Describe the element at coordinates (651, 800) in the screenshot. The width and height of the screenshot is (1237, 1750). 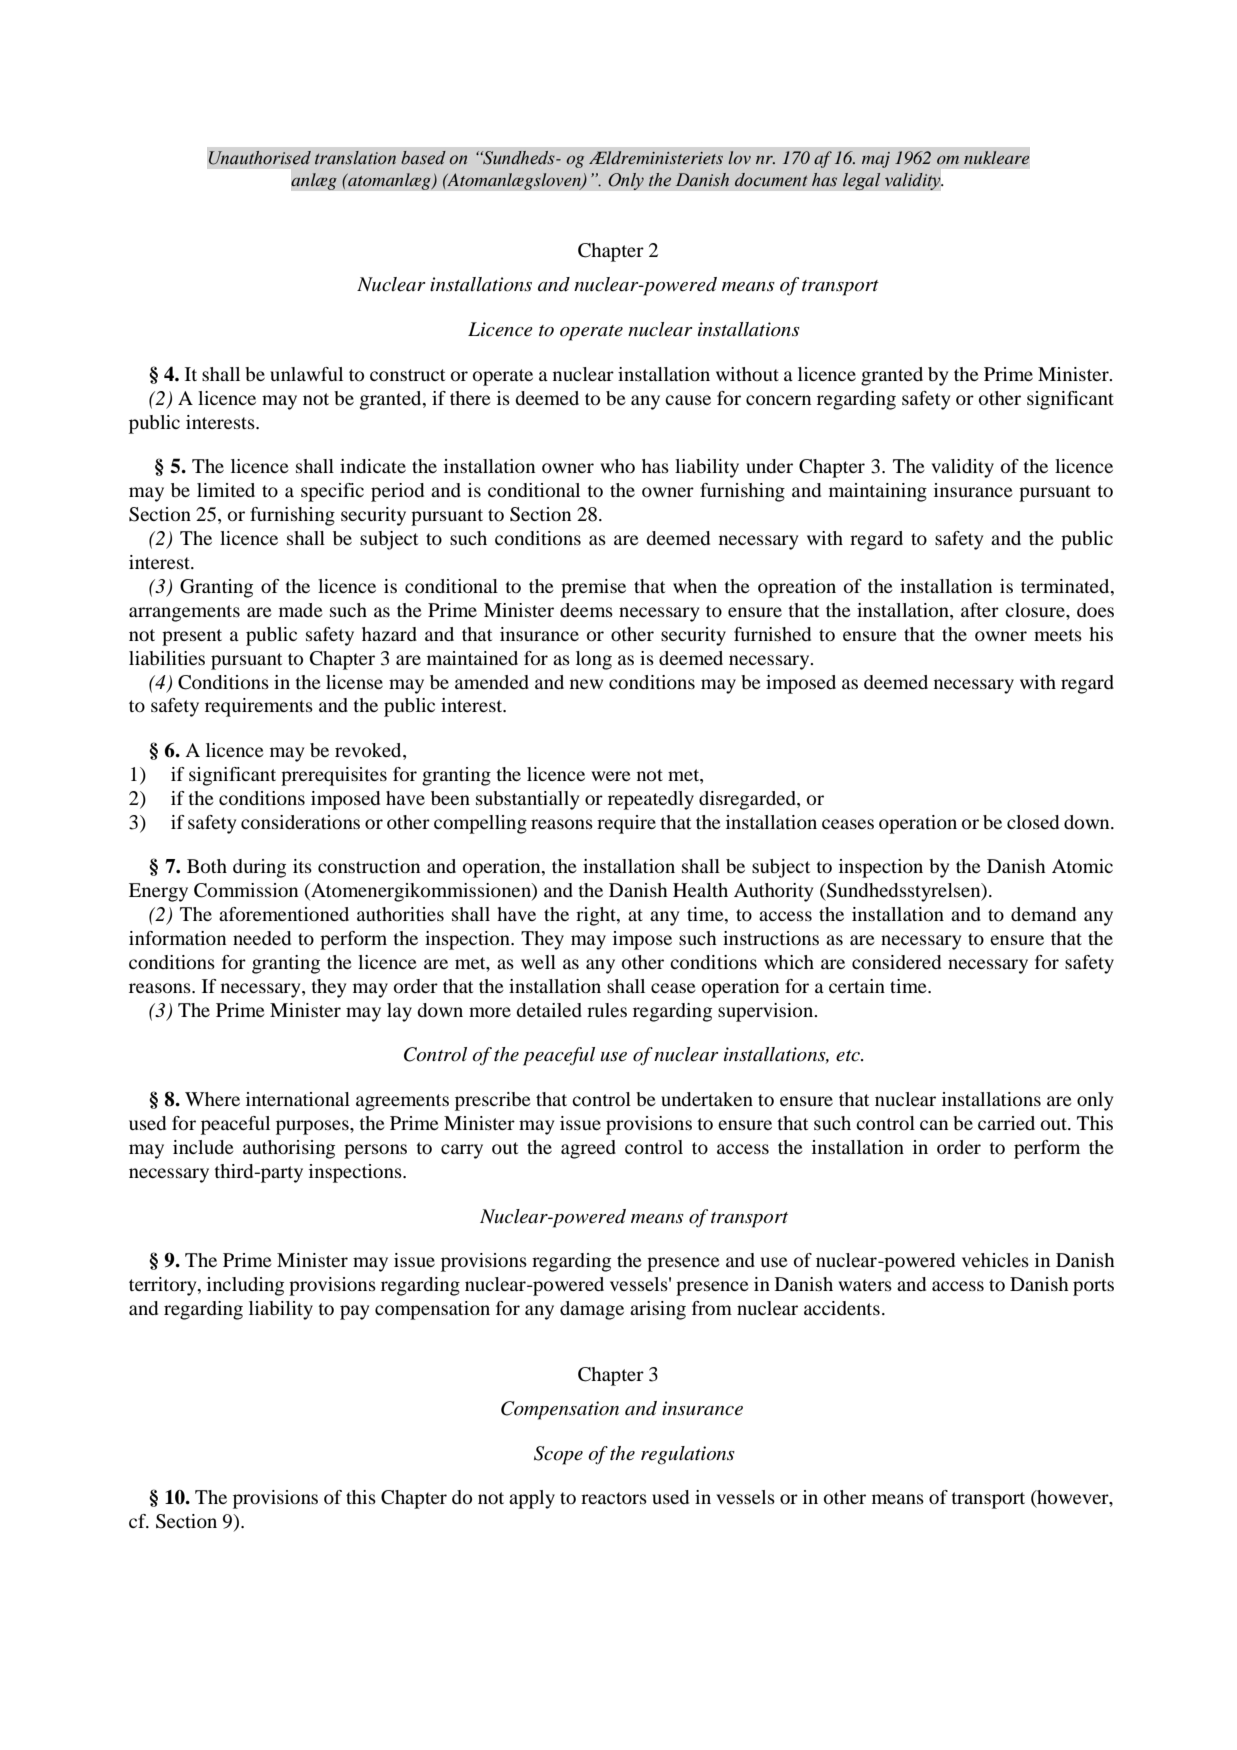
I see `repeatedly` at that location.
